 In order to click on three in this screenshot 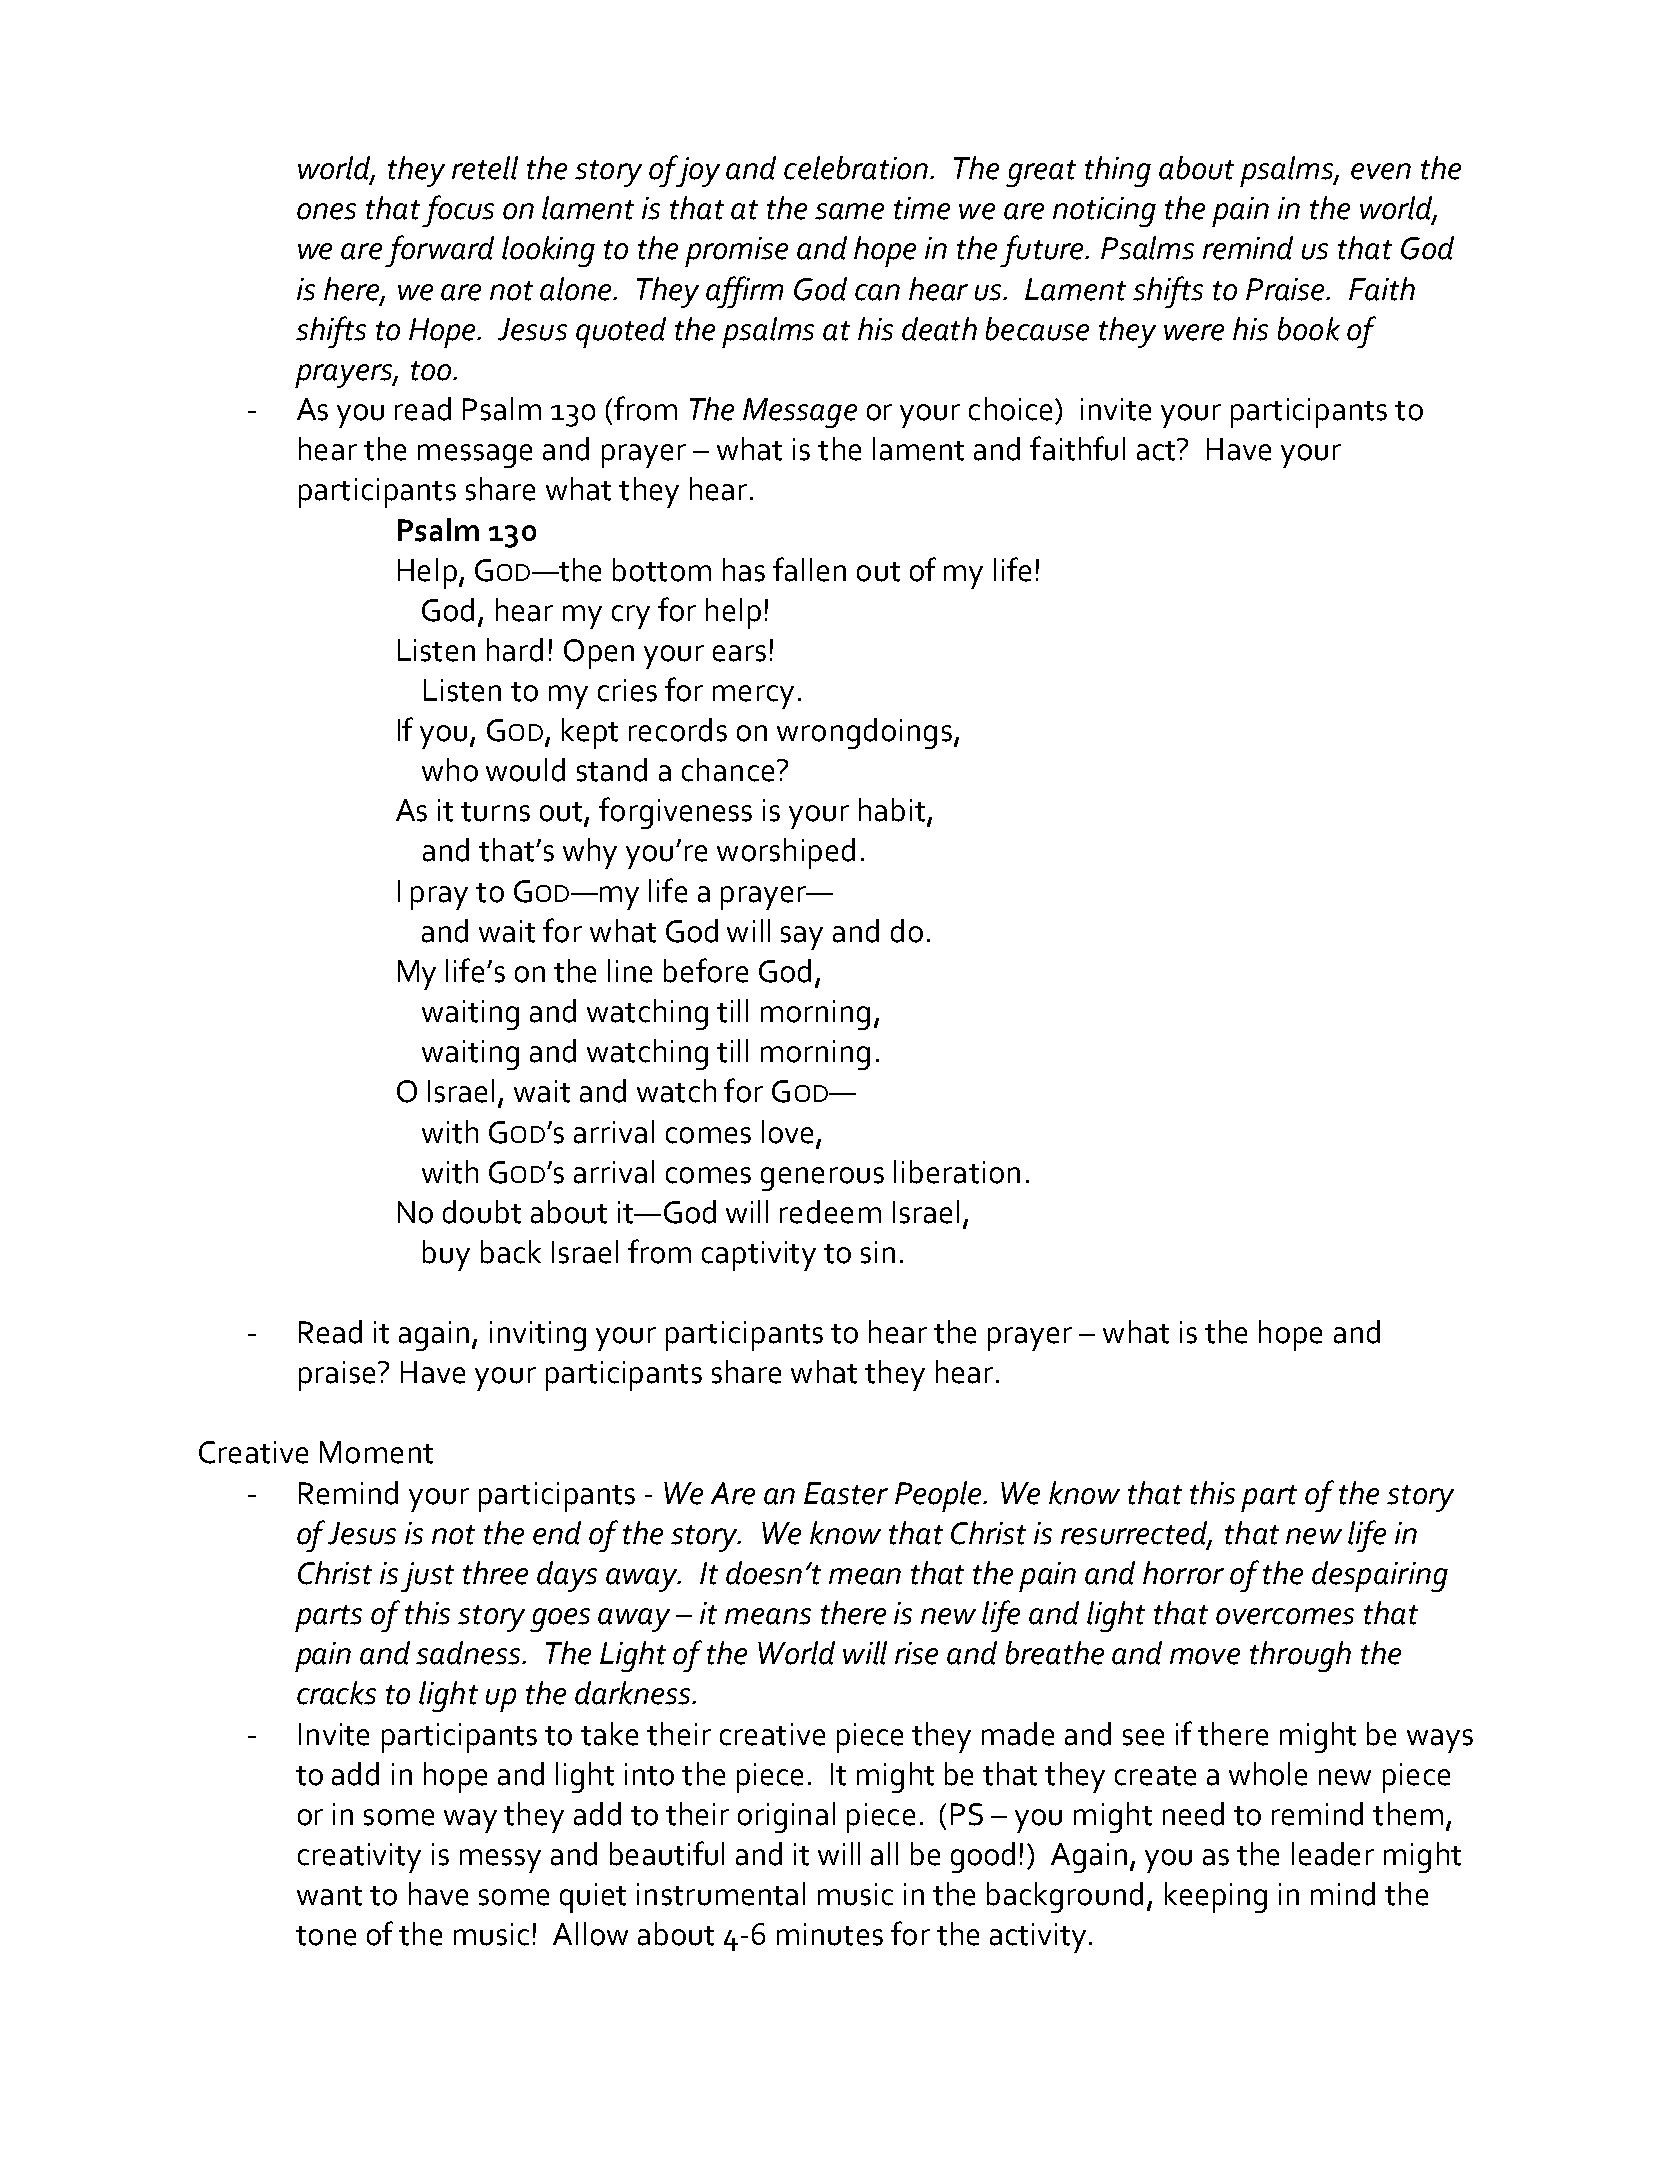, I will do `click(495, 1573)`.
